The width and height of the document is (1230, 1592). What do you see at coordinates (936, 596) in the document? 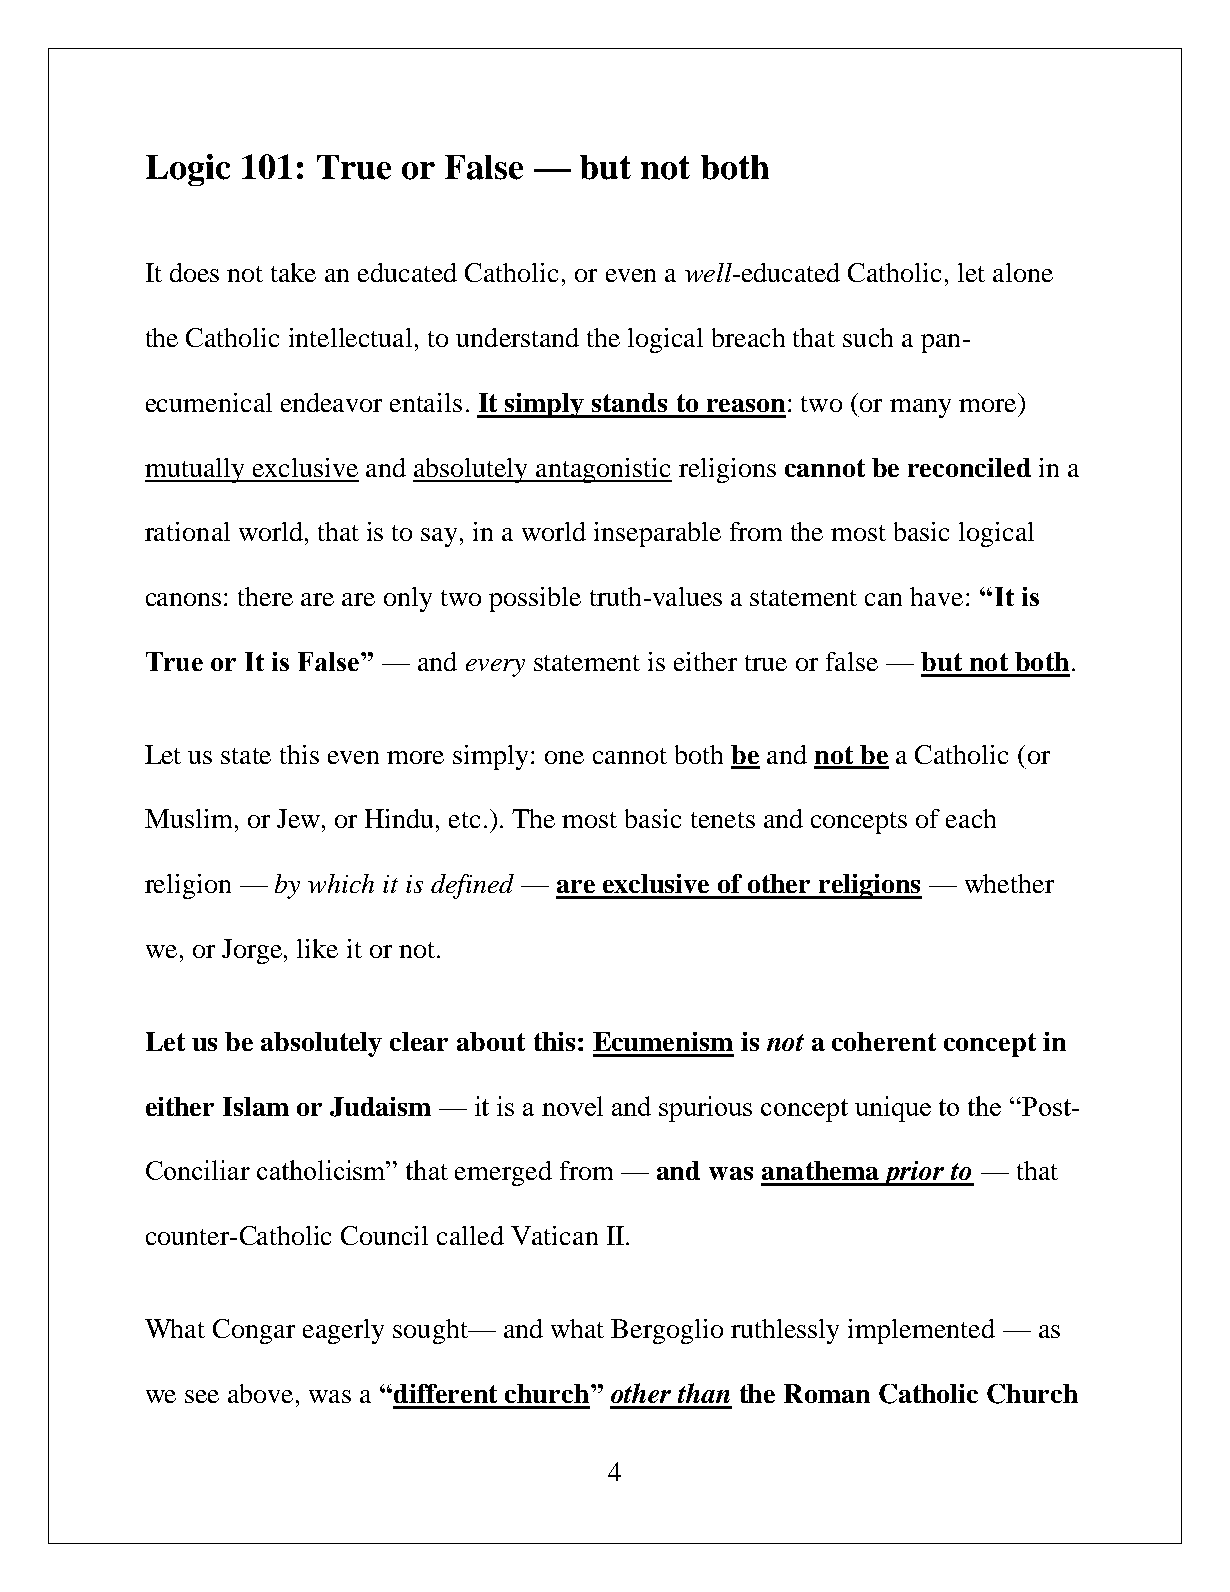
I see `have` at bounding box center [936, 596].
